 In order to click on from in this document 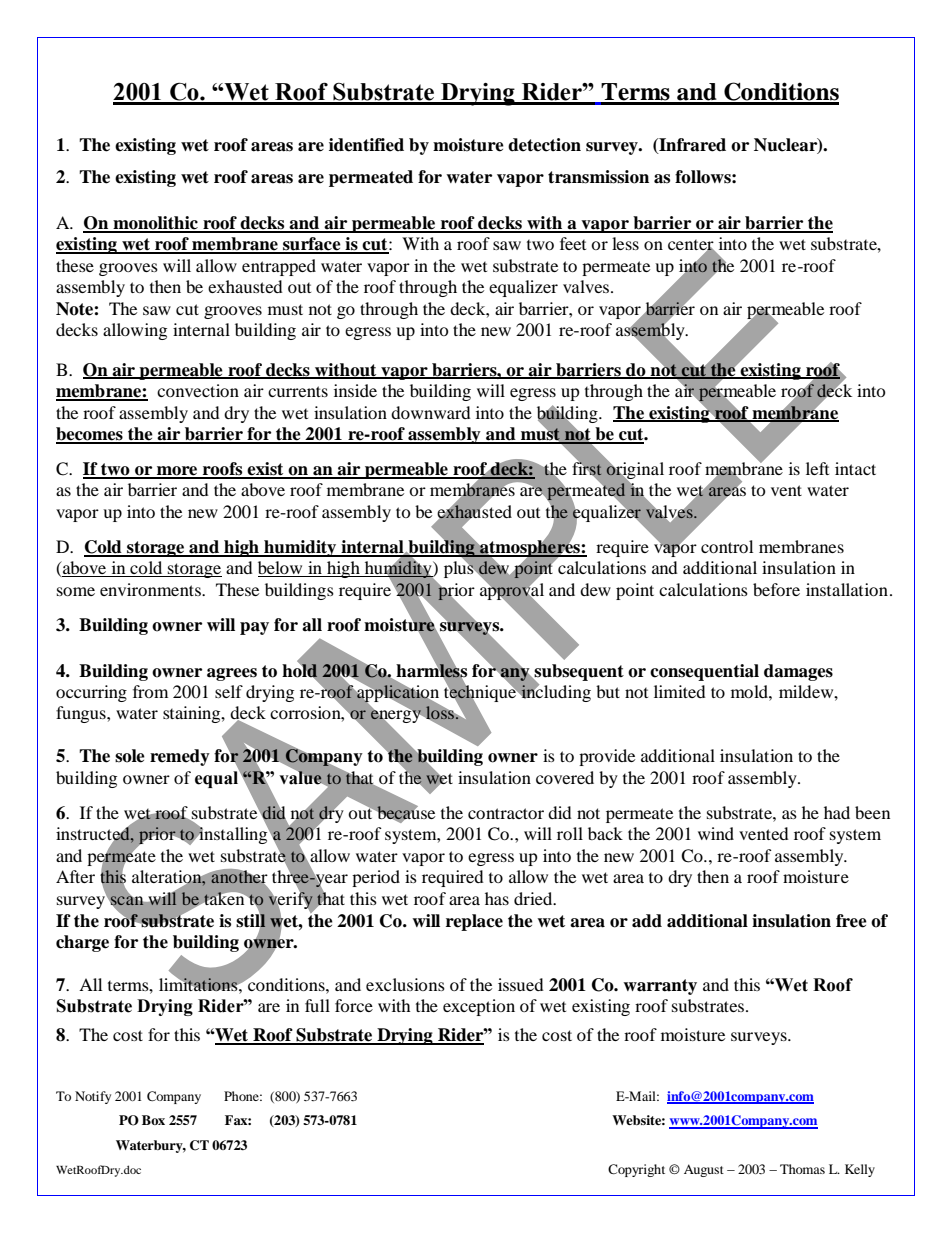, I will do `click(150, 691)`.
